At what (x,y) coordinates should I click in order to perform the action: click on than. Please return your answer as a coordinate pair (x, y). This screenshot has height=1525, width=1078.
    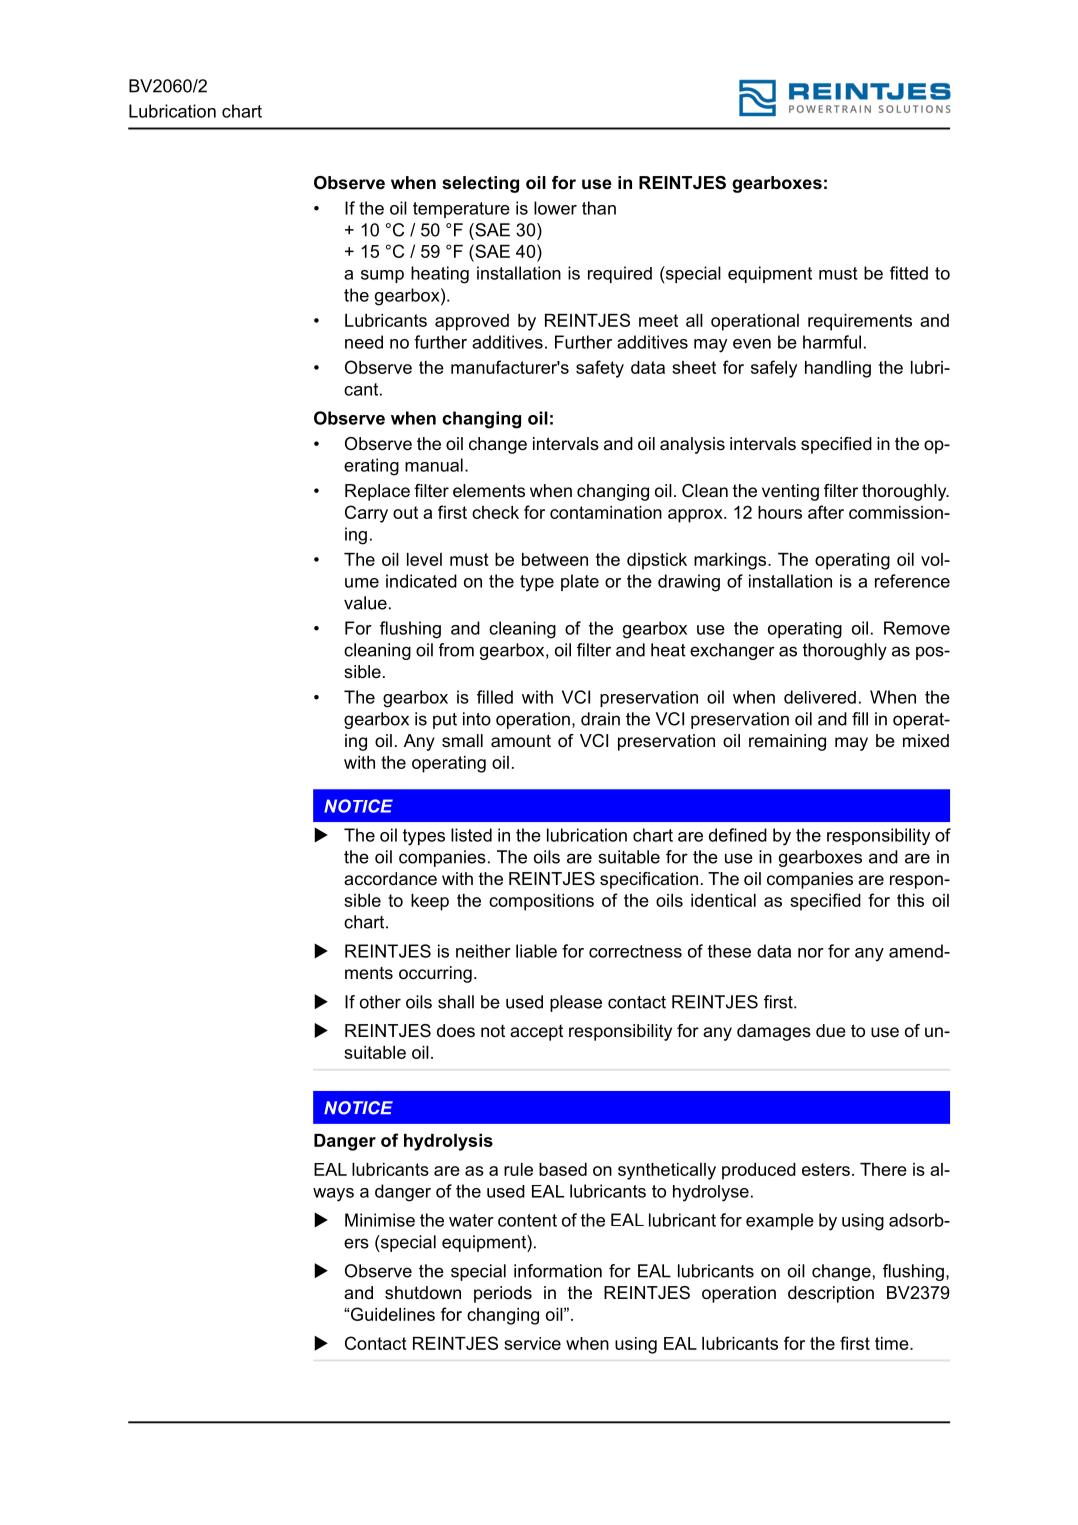
    Looking at the image, I should click on (599, 208).
